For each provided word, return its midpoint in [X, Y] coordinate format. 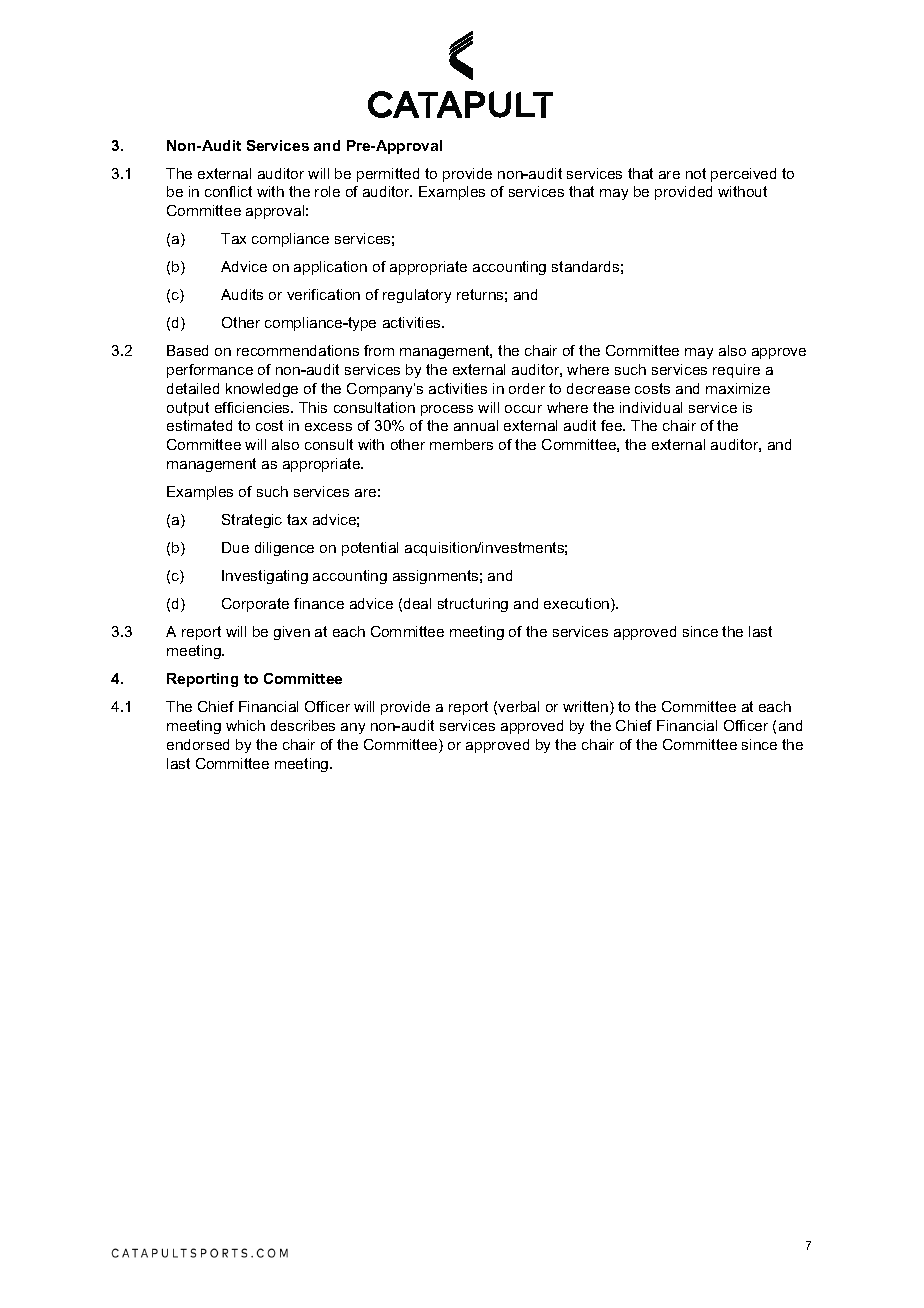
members [461, 444]
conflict [228, 191]
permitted [388, 175]
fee [613, 425]
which [245, 725]
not [696, 173]
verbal [518, 706]
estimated [199, 425]
